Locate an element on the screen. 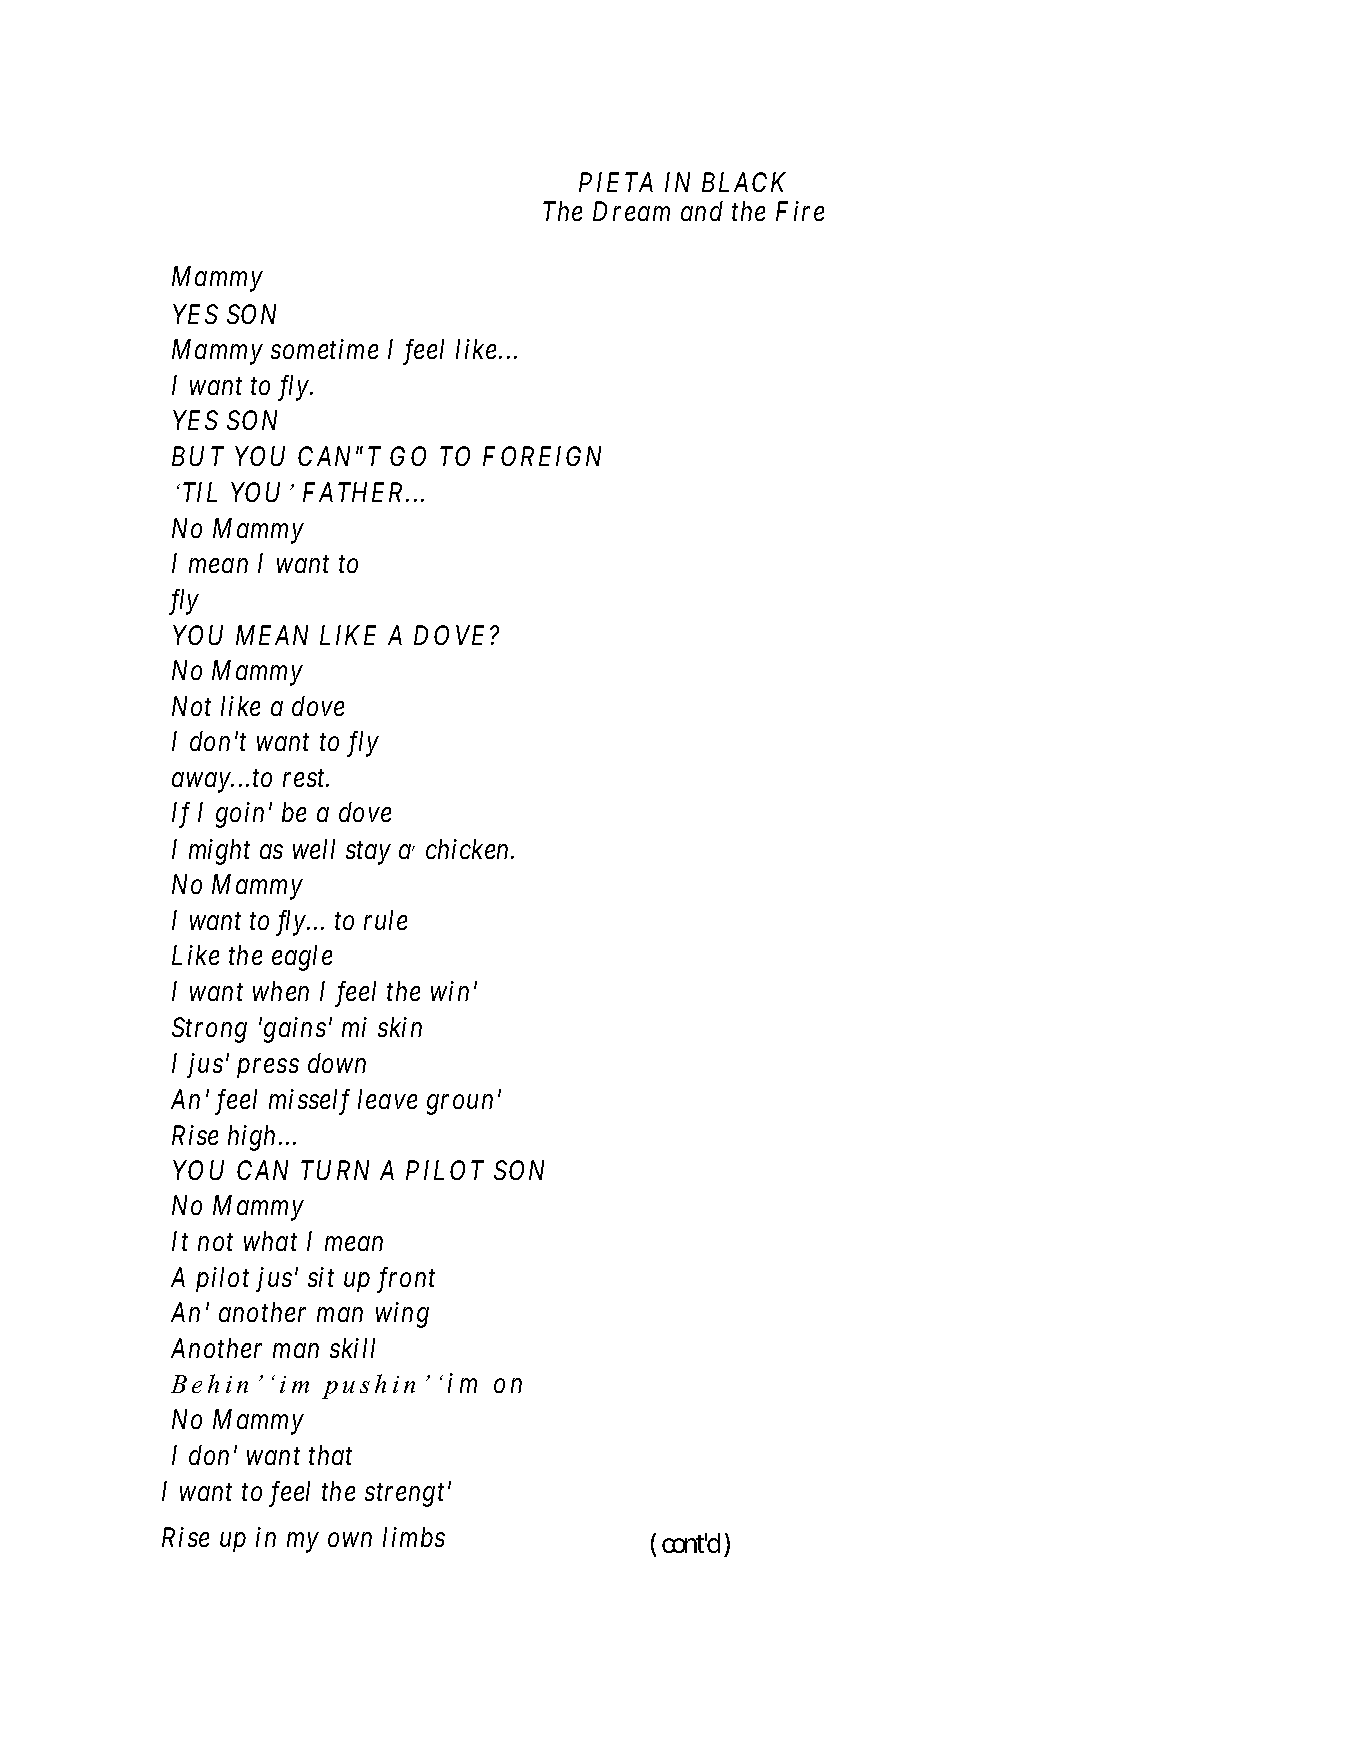 The height and width of the screenshot is (1760, 1358). wing is located at coordinates (402, 1315).
